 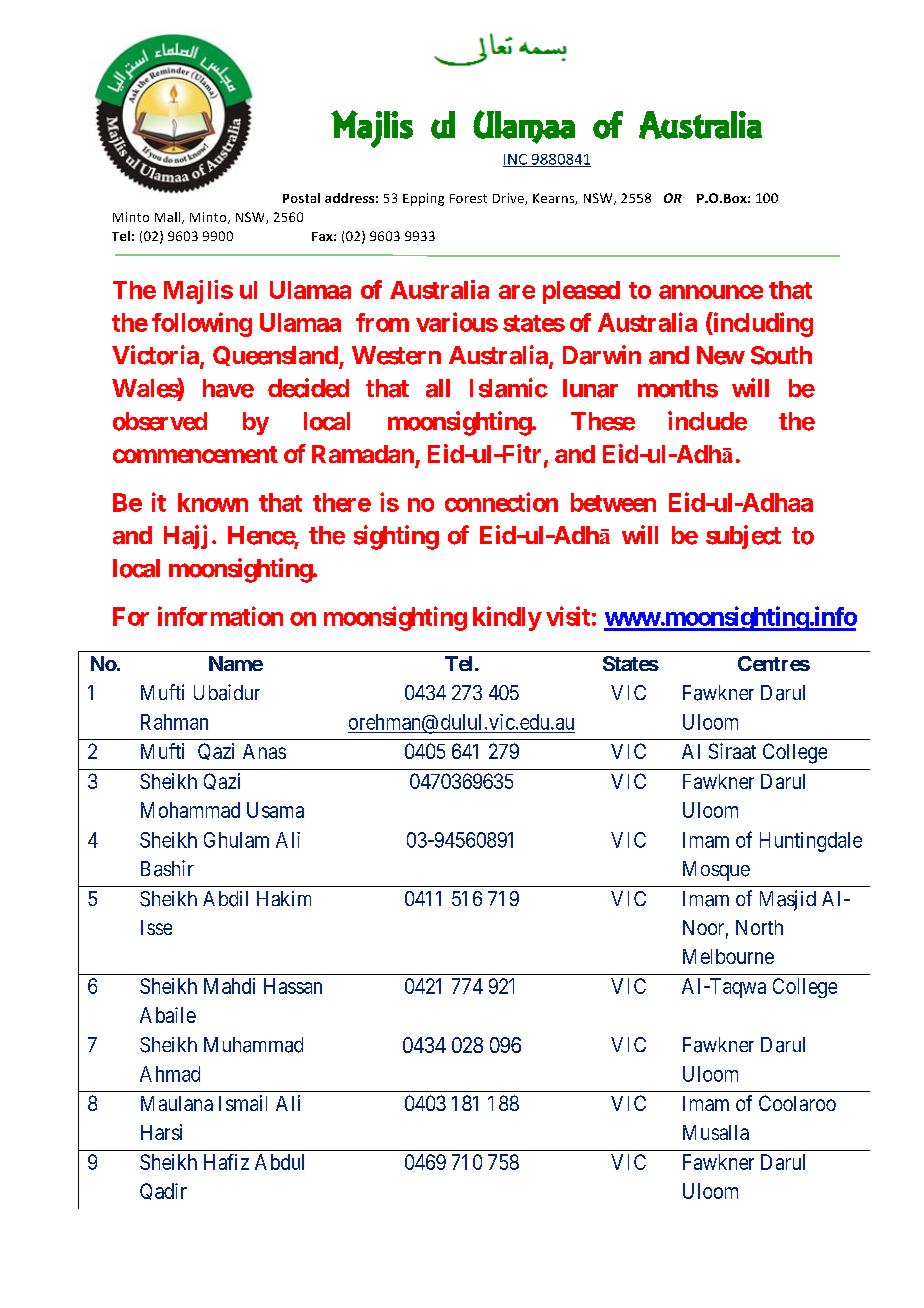 I want to click on Hakim, so click(x=284, y=898).
